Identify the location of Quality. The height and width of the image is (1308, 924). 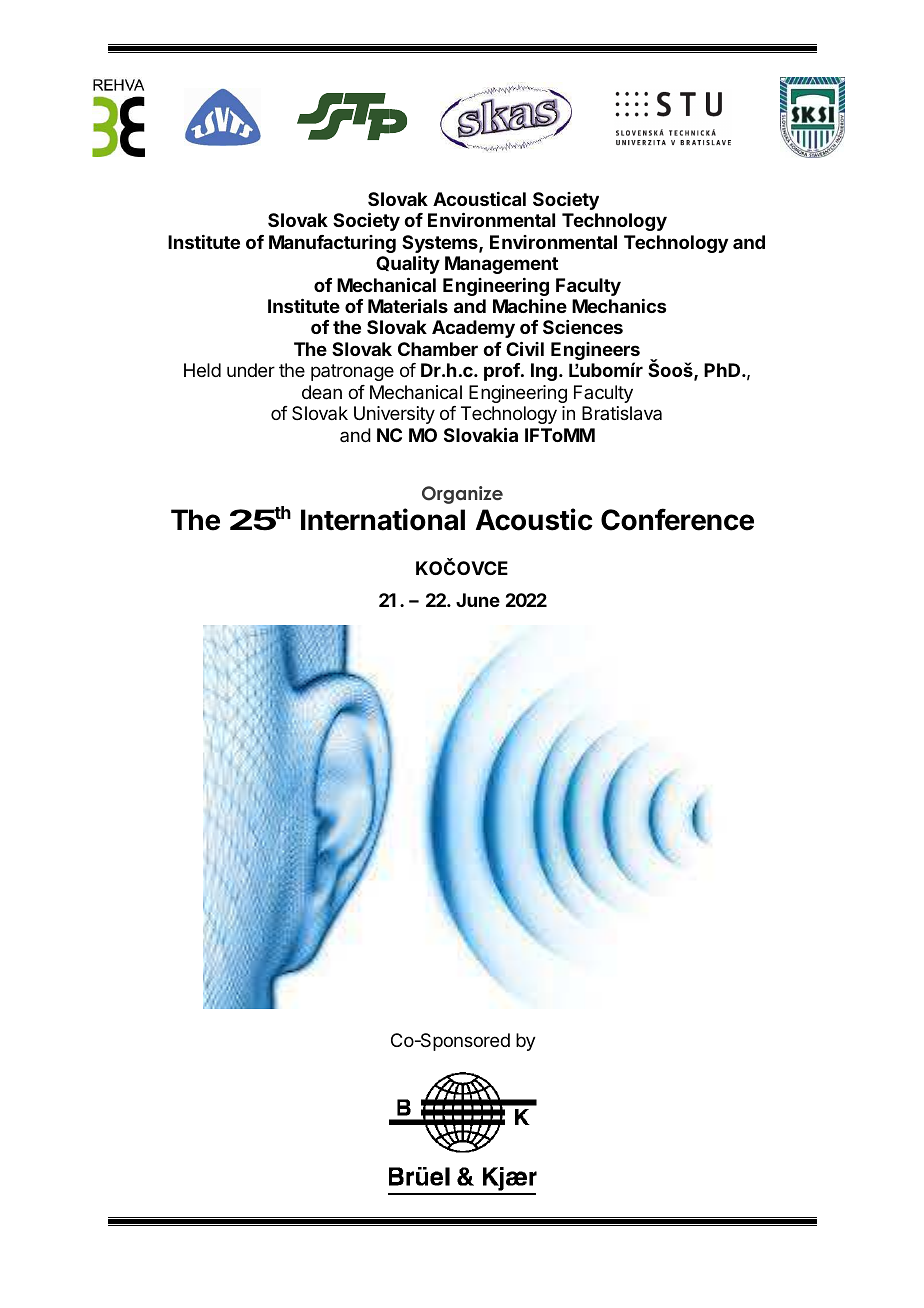
(408, 265).
